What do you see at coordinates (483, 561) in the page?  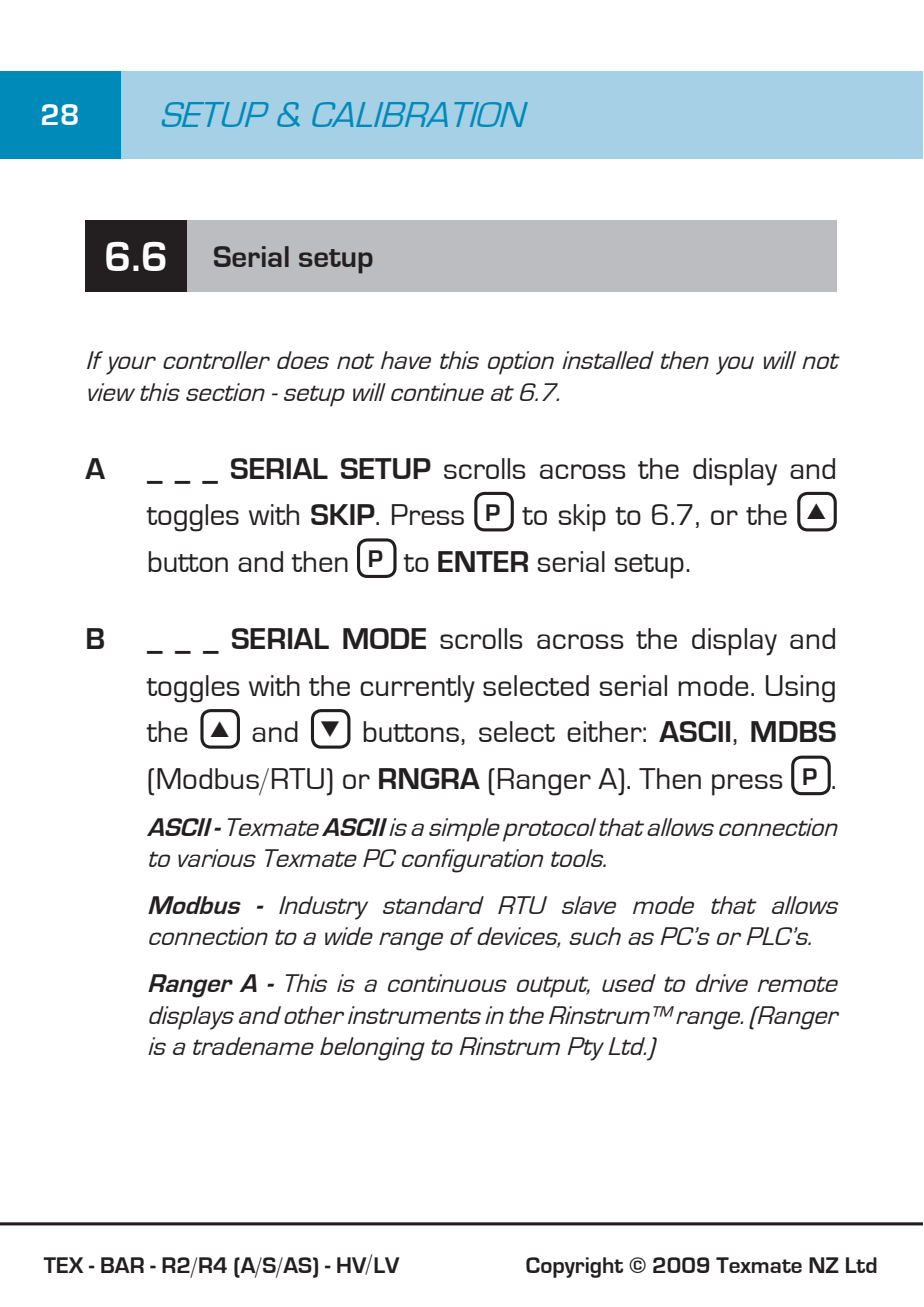 I see `ENTER` at bounding box center [483, 561].
